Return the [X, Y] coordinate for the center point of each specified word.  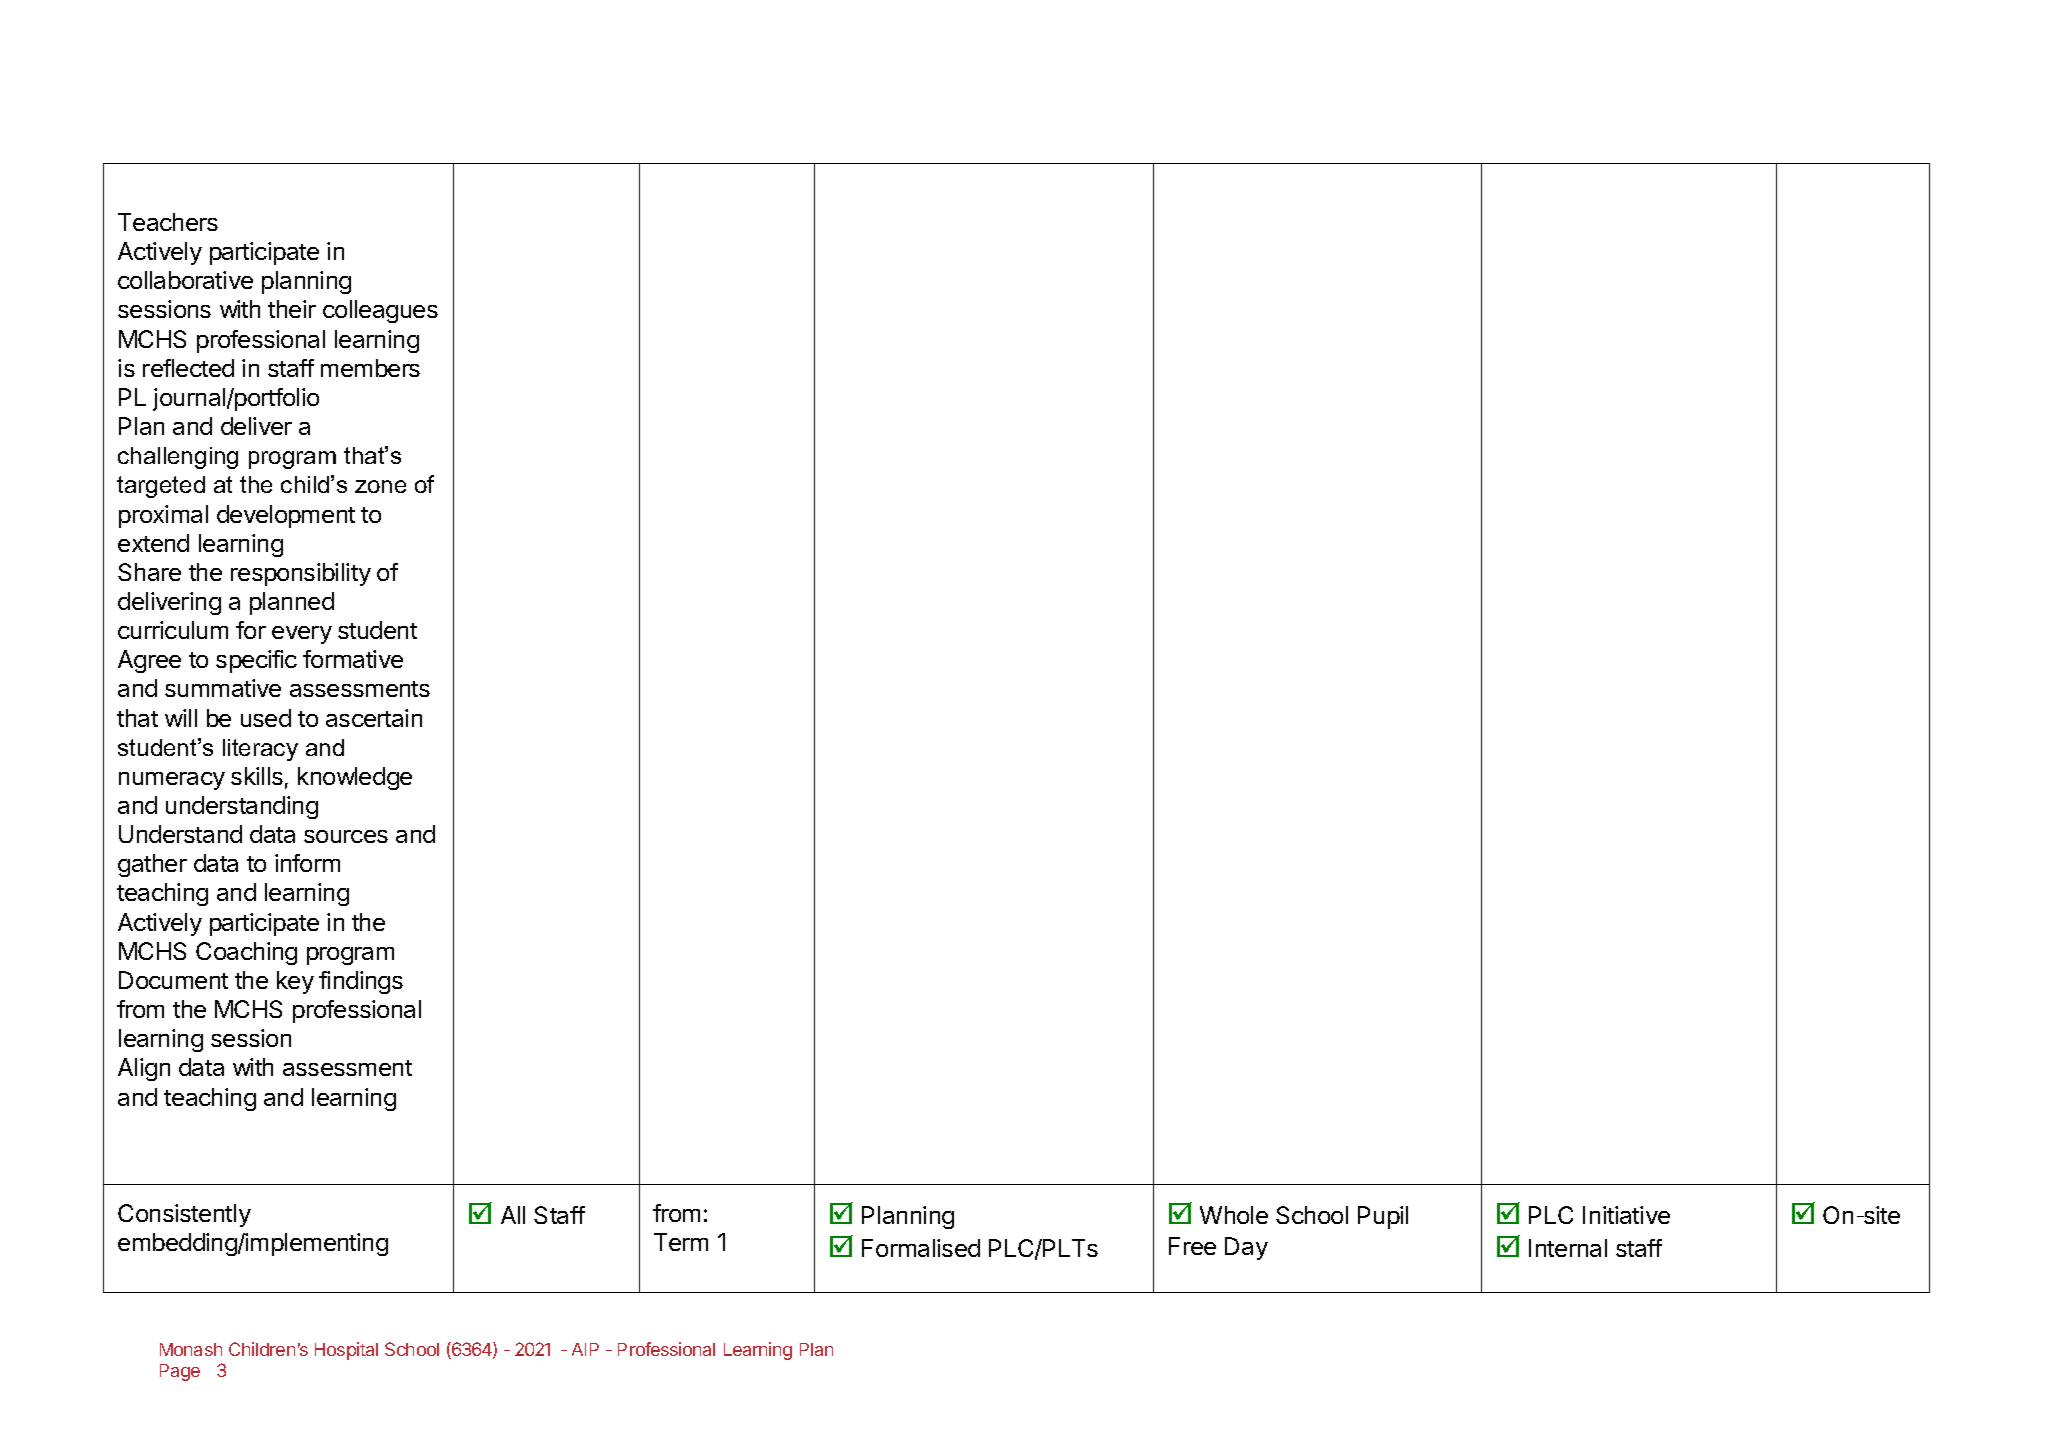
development [286, 516]
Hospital [346, 1351]
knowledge [355, 778]
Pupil [1383, 1217]
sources [346, 836]
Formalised [921, 1248]
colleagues [380, 311]
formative [353, 659]
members [370, 368]
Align [144, 1069]
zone [380, 486]
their [292, 309]
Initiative [1626, 1215]
